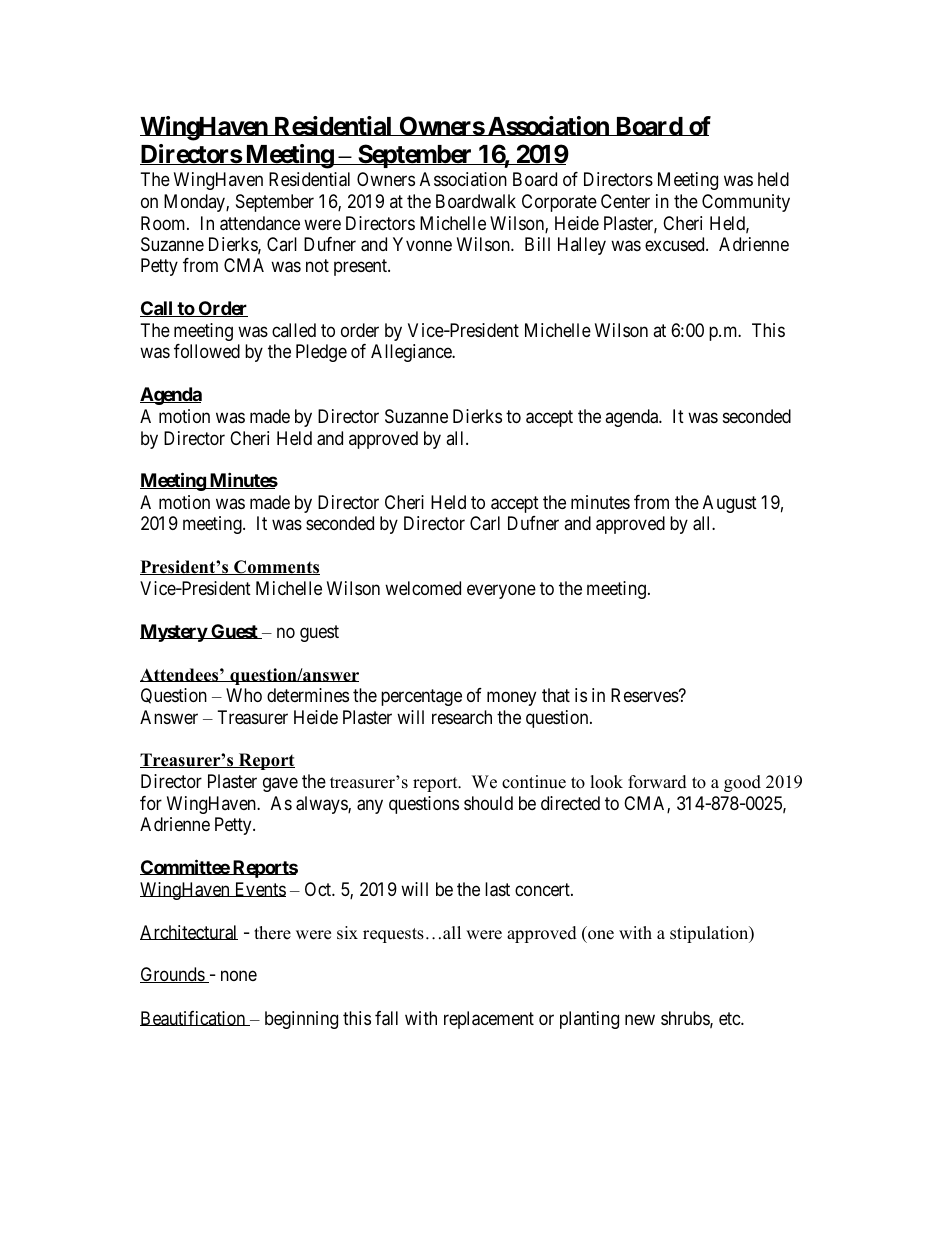 The width and height of the document is (952, 1233). I want to click on none, so click(239, 976).
